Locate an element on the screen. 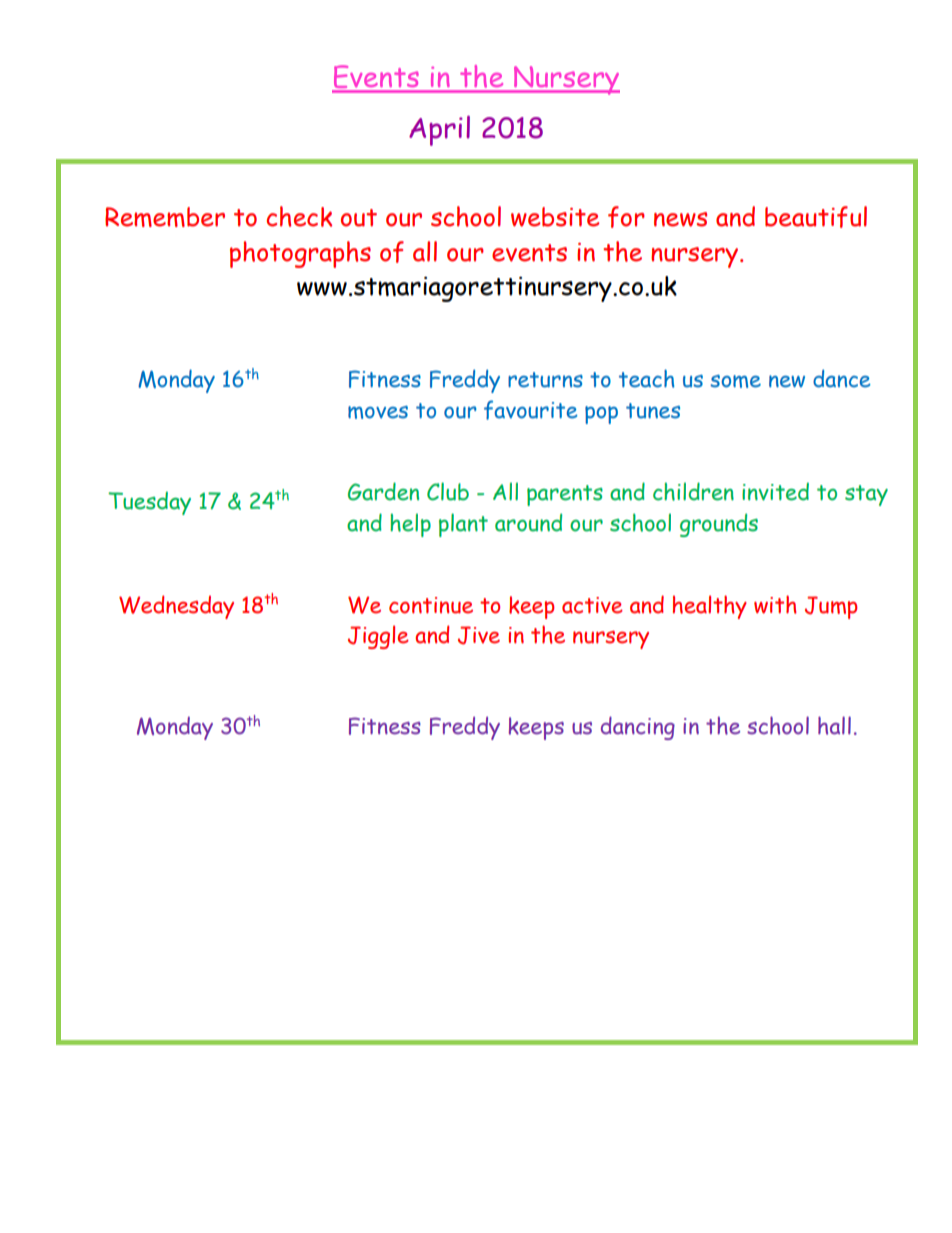 The image size is (952, 1233). website is located at coordinates (555, 217).
